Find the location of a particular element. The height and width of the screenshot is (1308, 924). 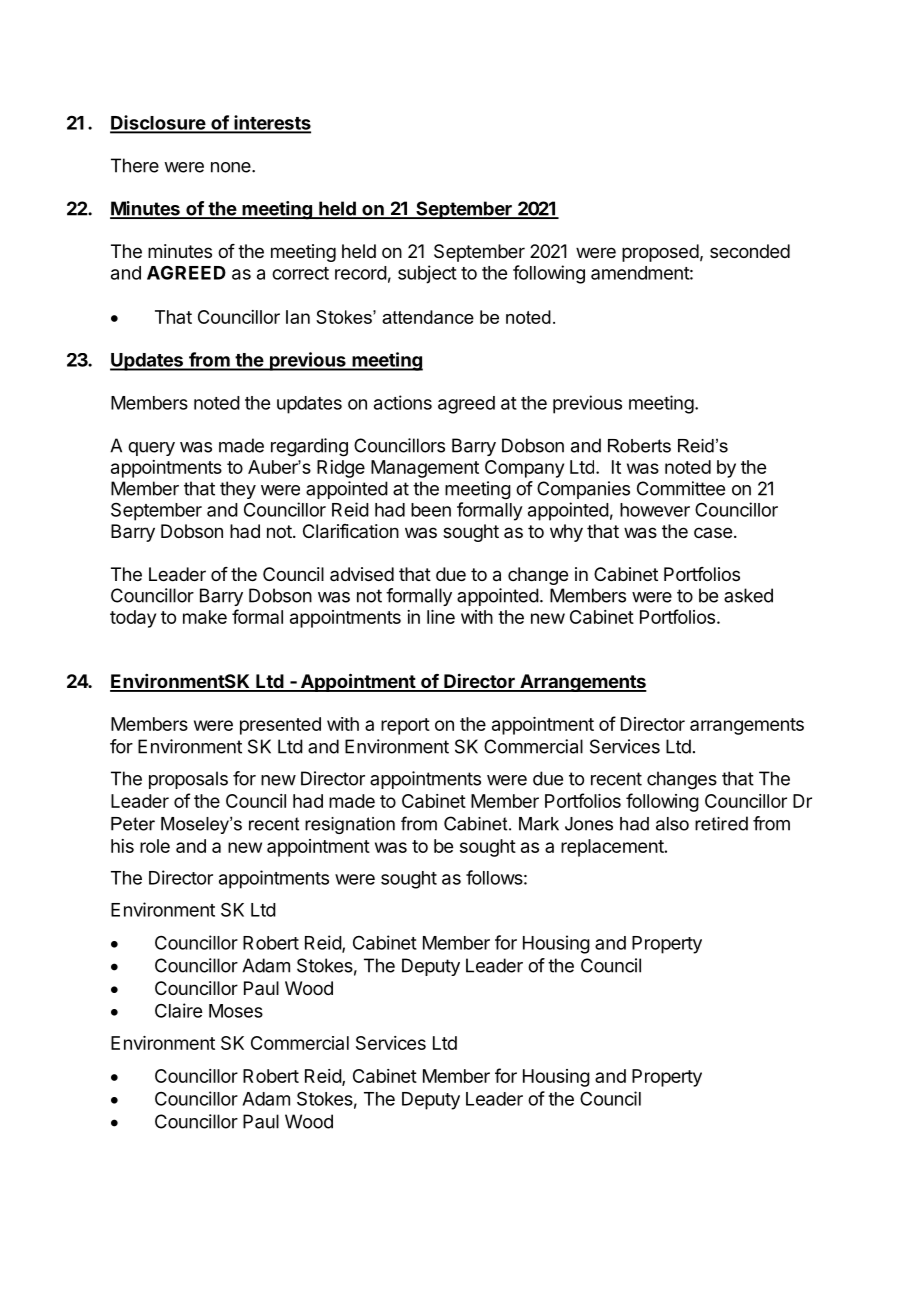

none is located at coordinates (232, 167).
